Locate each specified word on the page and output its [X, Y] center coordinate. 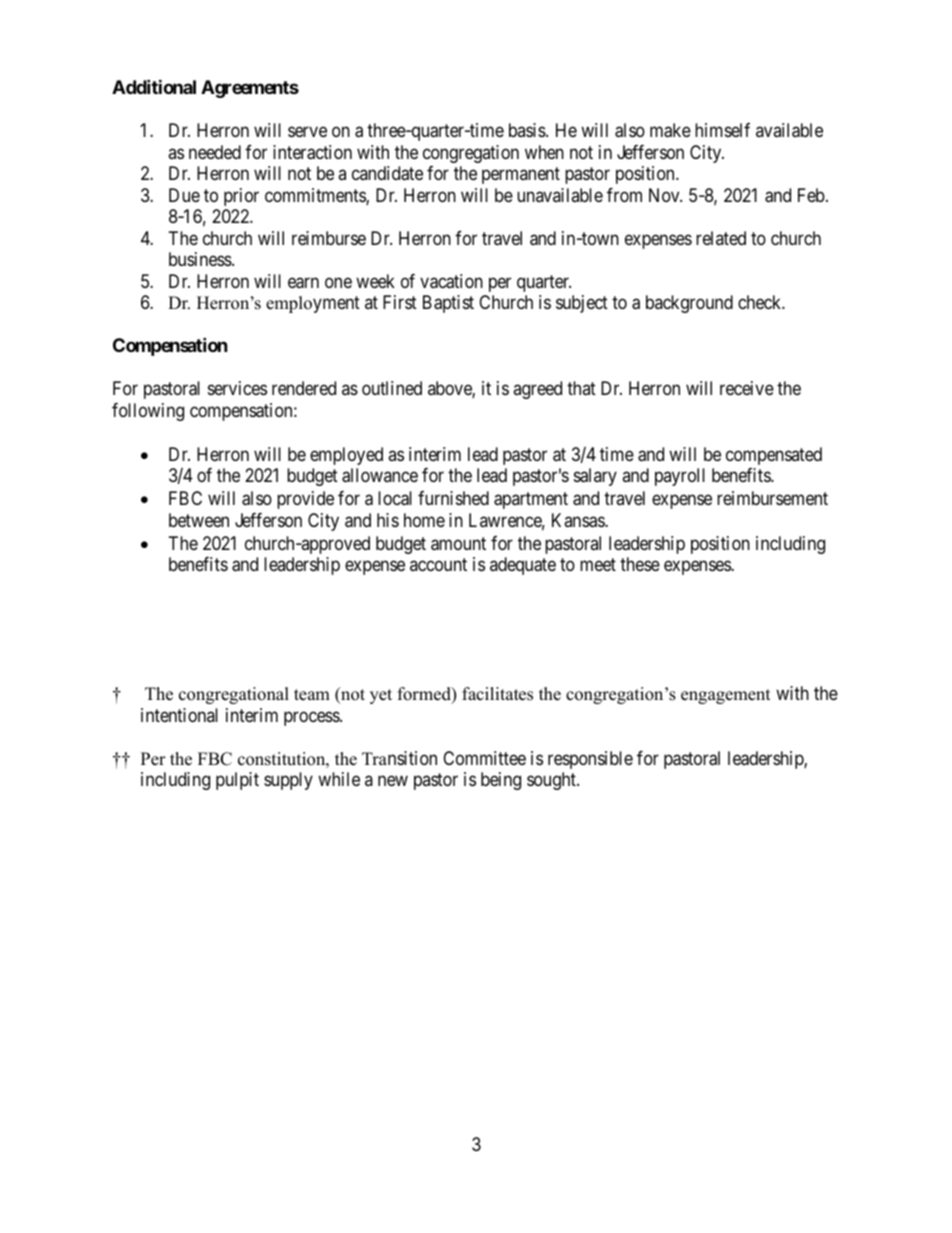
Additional [154, 86]
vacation [451, 281]
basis [528, 130]
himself [722, 130]
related [721, 238]
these [640, 564]
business [201, 259]
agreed [537, 390]
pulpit [237, 781]
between [199, 520]
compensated [774, 456]
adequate [523, 566]
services [237, 388]
